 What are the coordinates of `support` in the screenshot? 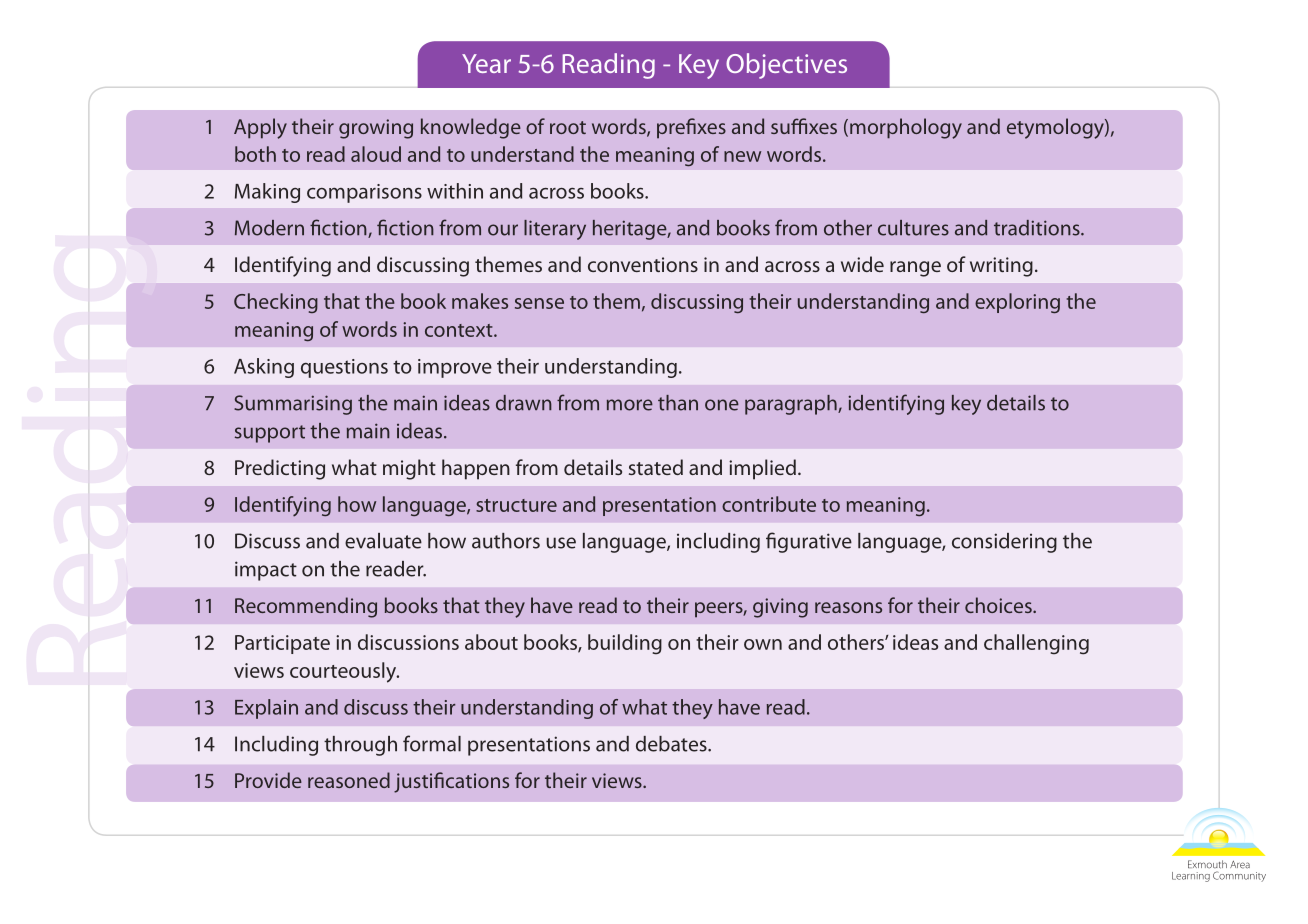 It's located at (270, 434).
